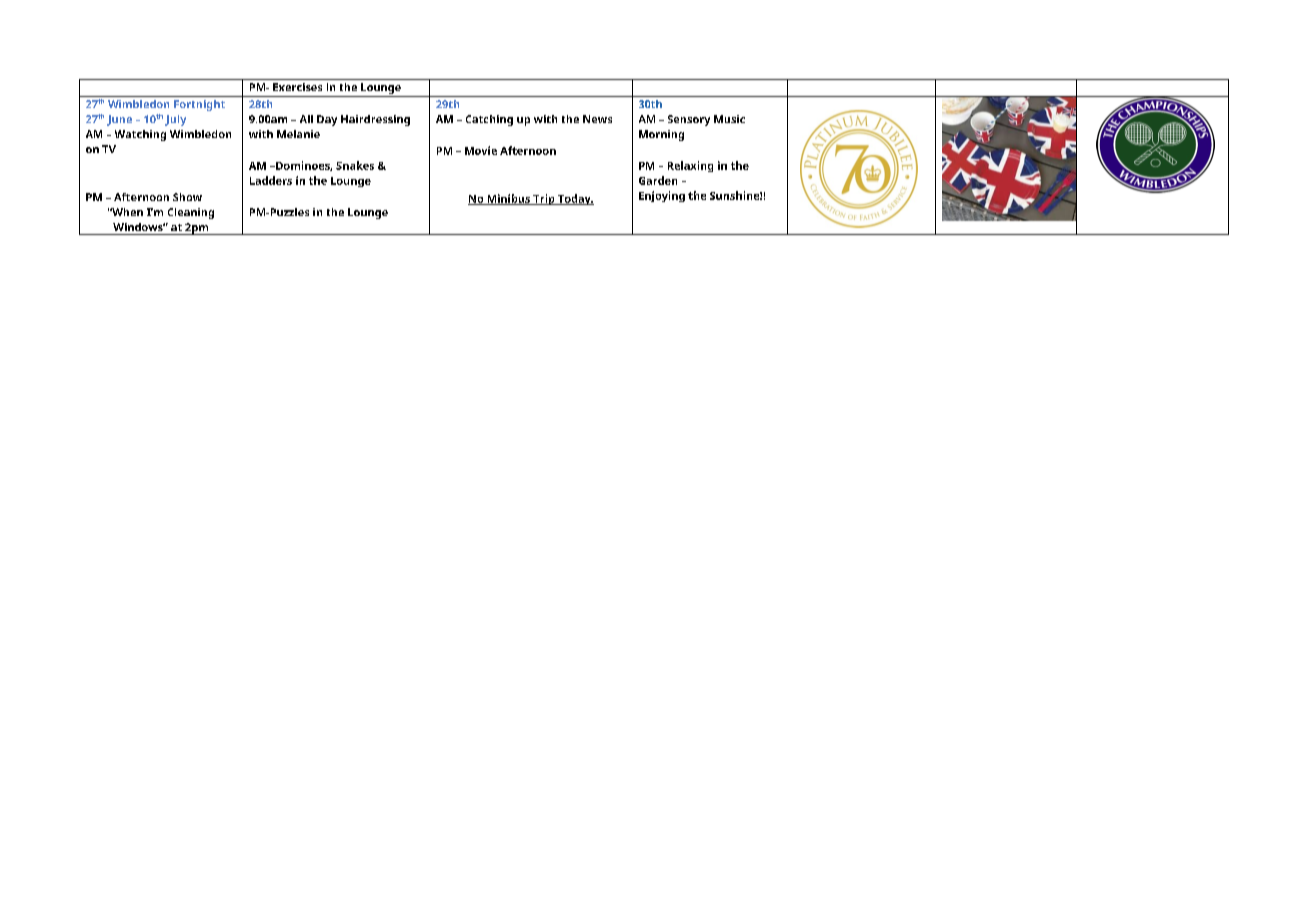 The width and height of the page is (1308, 924). Describe the element at coordinates (355, 165) in the page. I see `Snakes` at that location.
